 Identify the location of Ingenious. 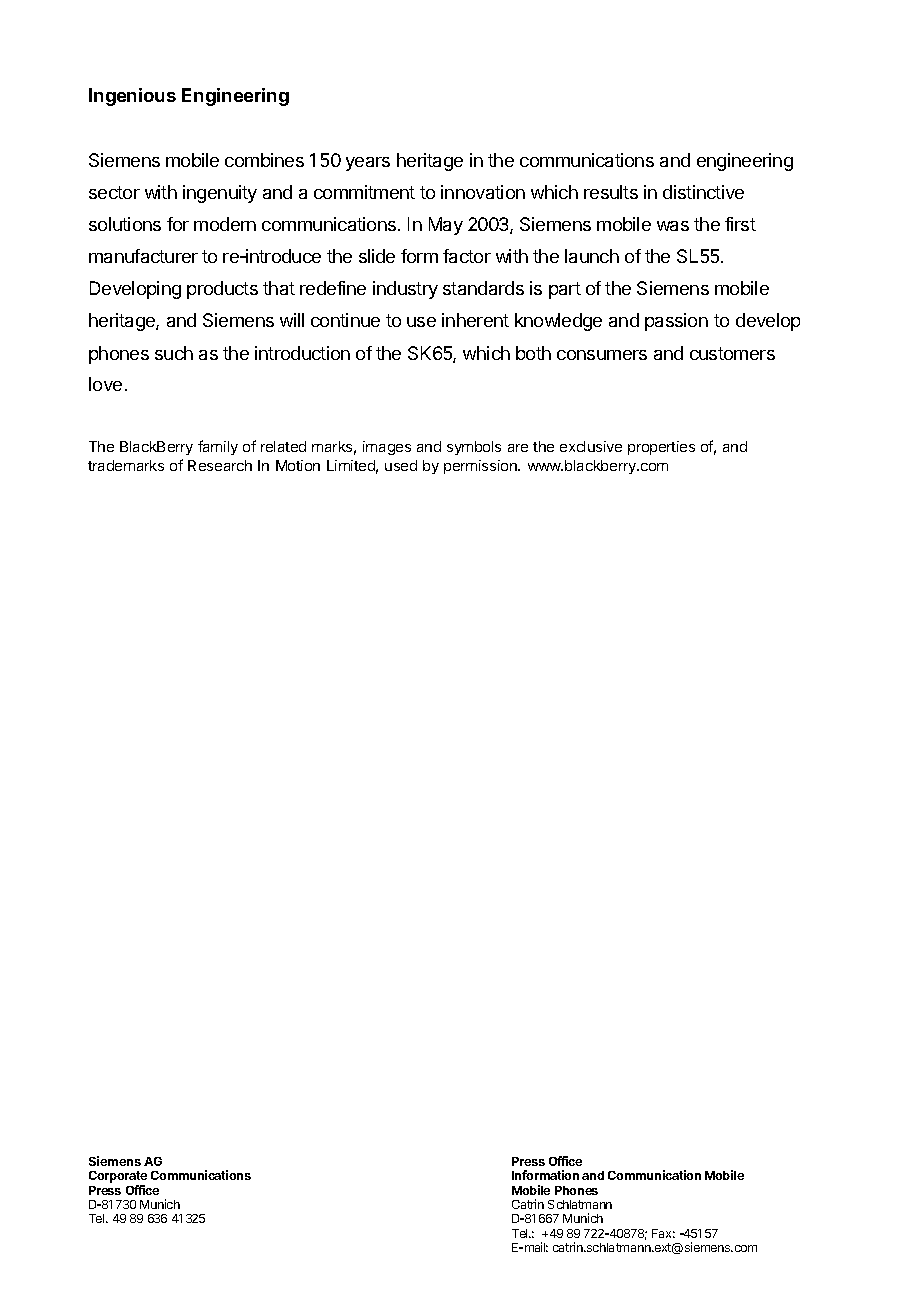
(132, 97).
